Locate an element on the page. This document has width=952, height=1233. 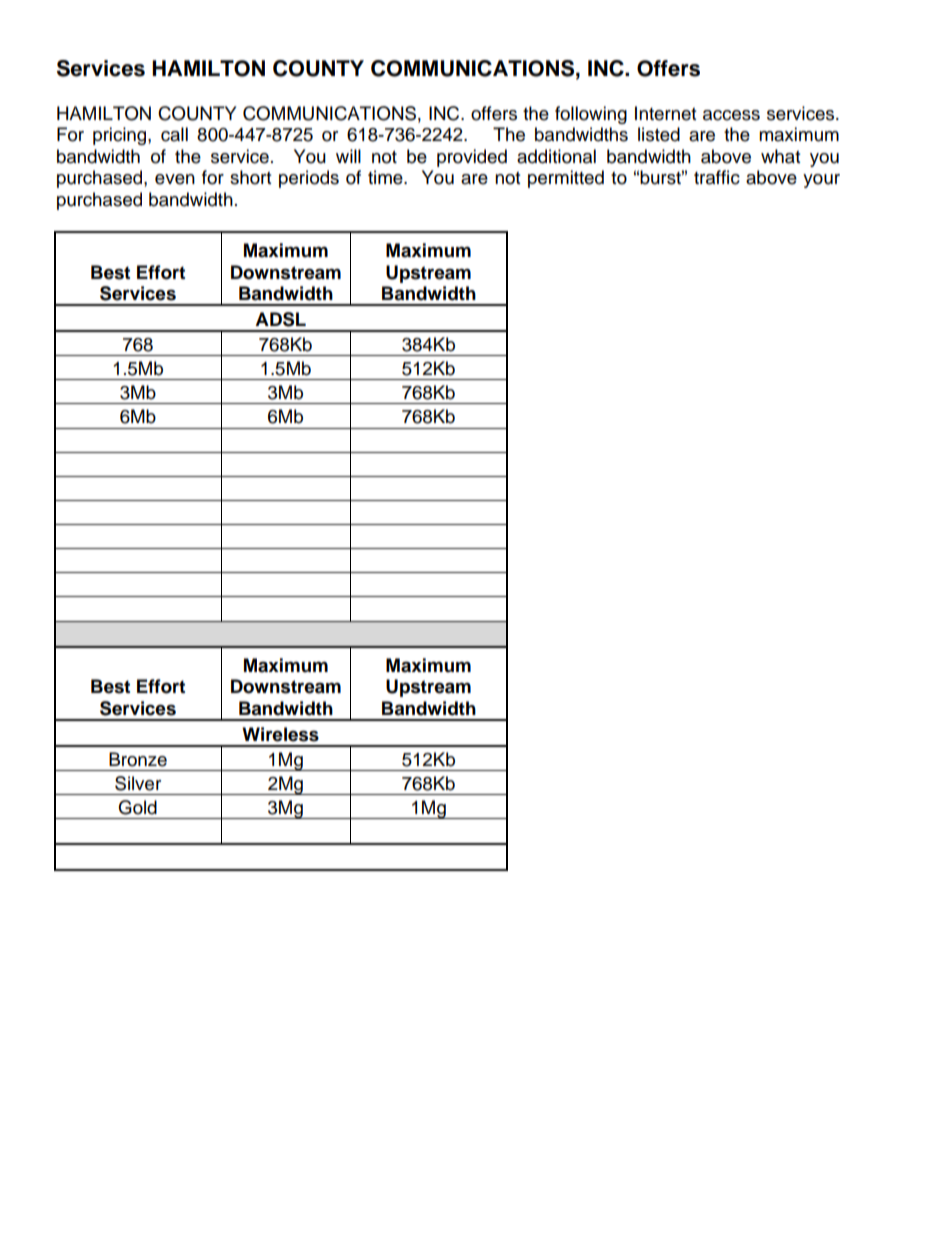
call is located at coordinates (174, 134).
